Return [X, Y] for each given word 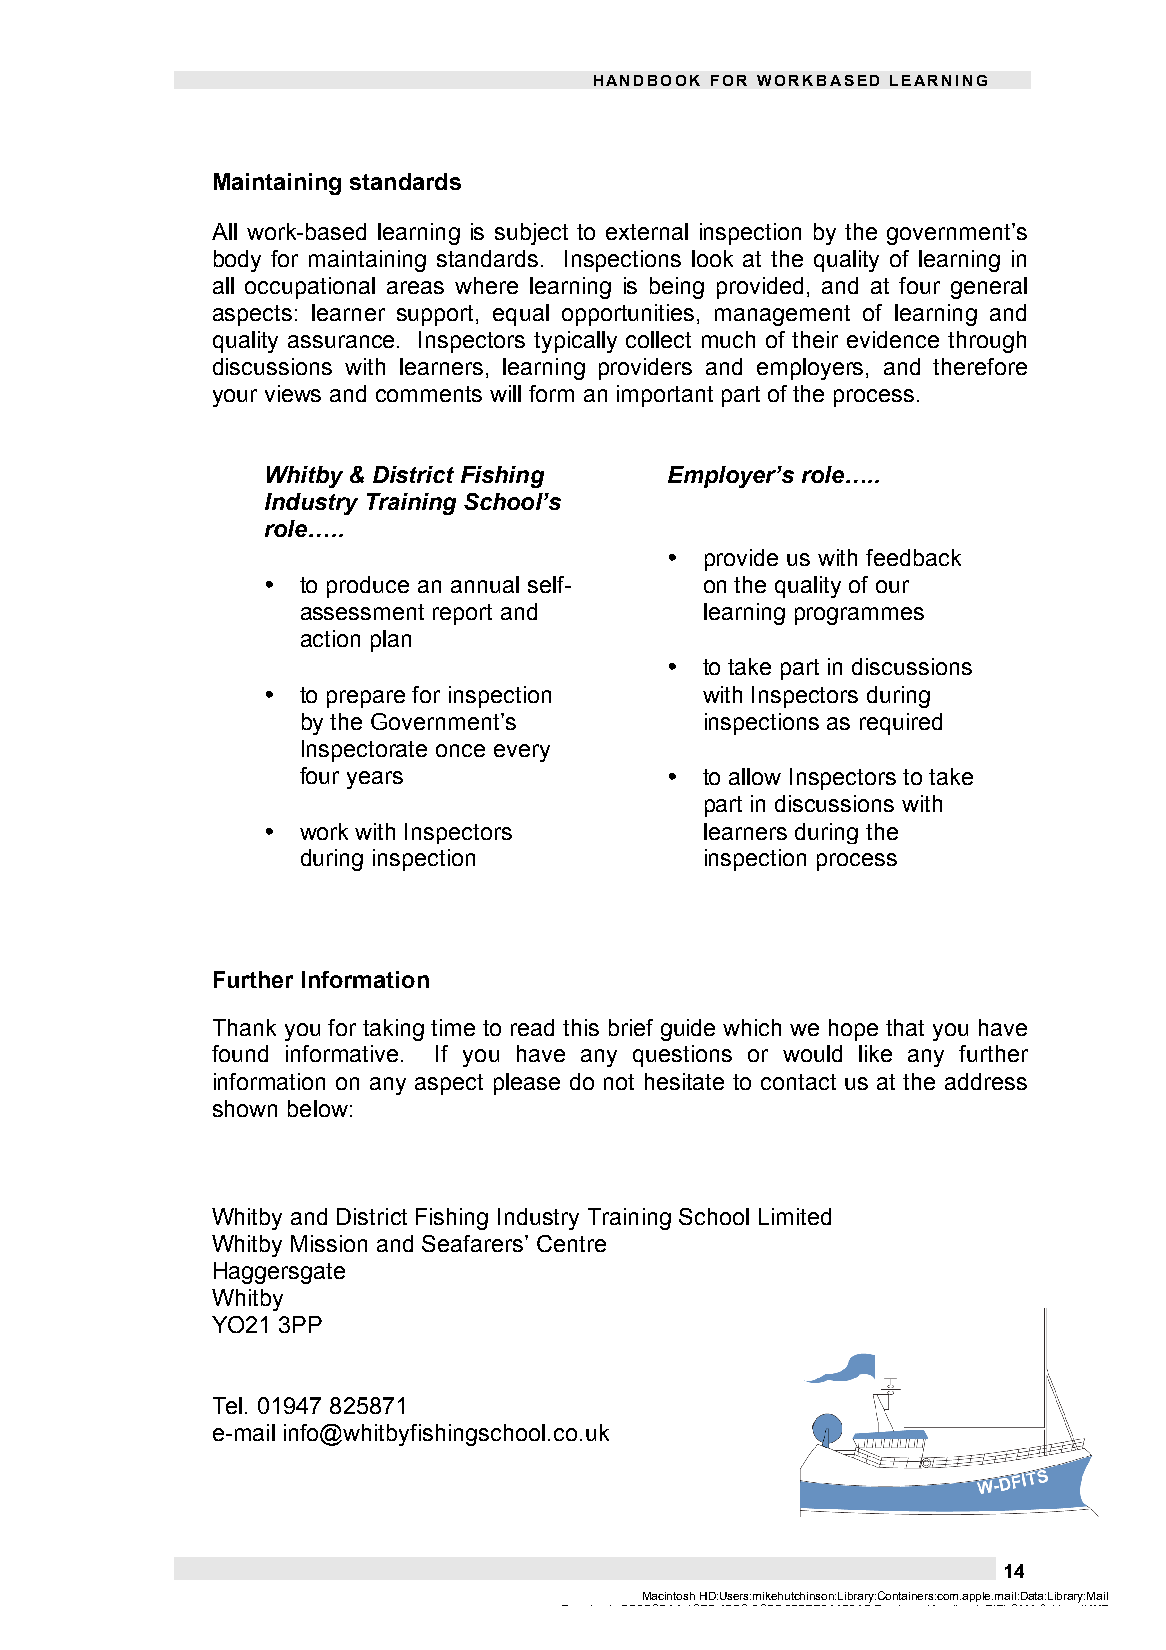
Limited [795, 1216]
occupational [310, 288]
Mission [329, 1243]
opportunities [630, 315]
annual [485, 584]
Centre [571, 1243]
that [905, 1027]
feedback [913, 557]
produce [368, 587]
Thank [244, 1027]
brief [631, 1027]
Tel [227, 1405]
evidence [893, 339]
